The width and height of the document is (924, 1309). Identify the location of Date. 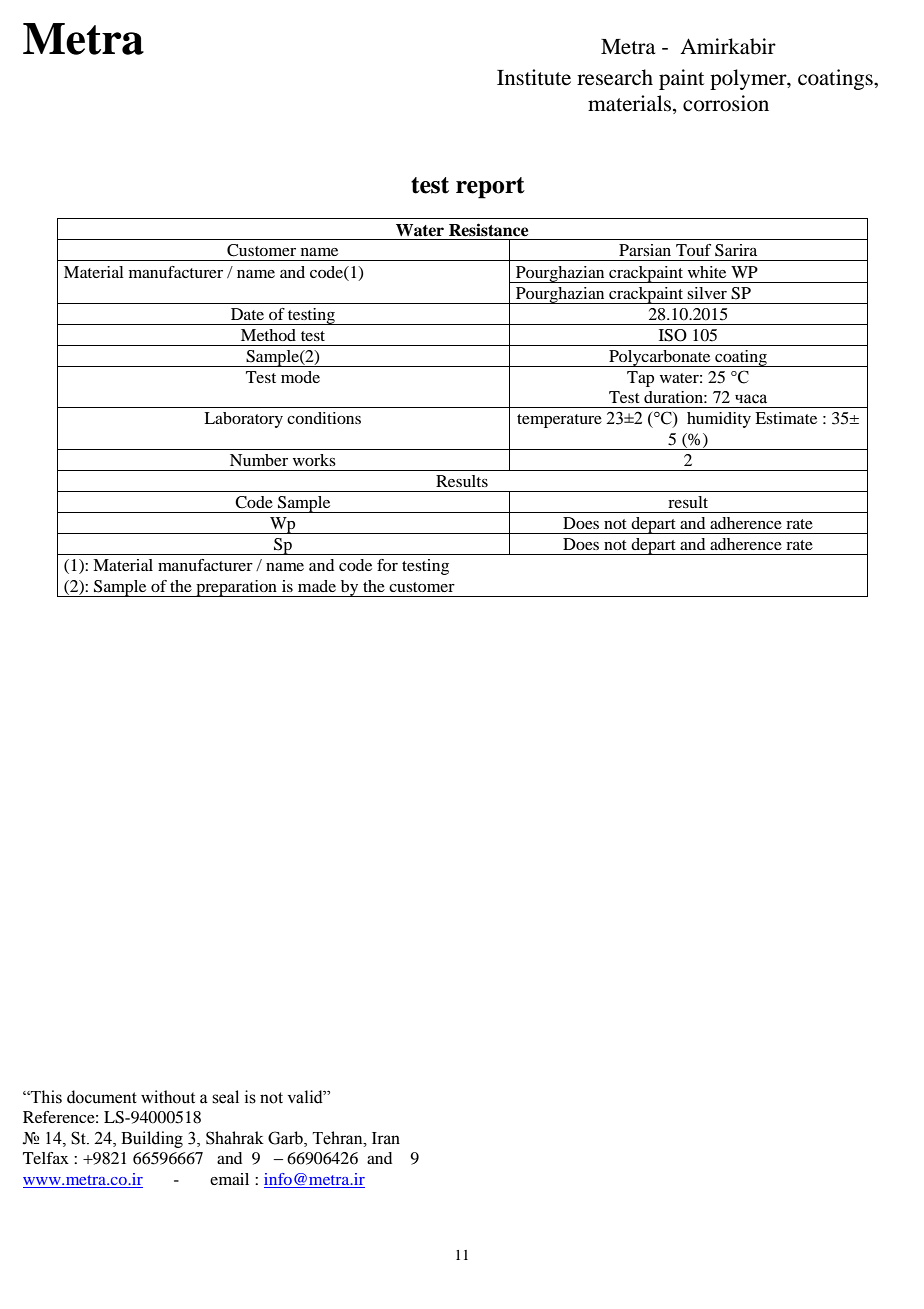
(247, 314).
